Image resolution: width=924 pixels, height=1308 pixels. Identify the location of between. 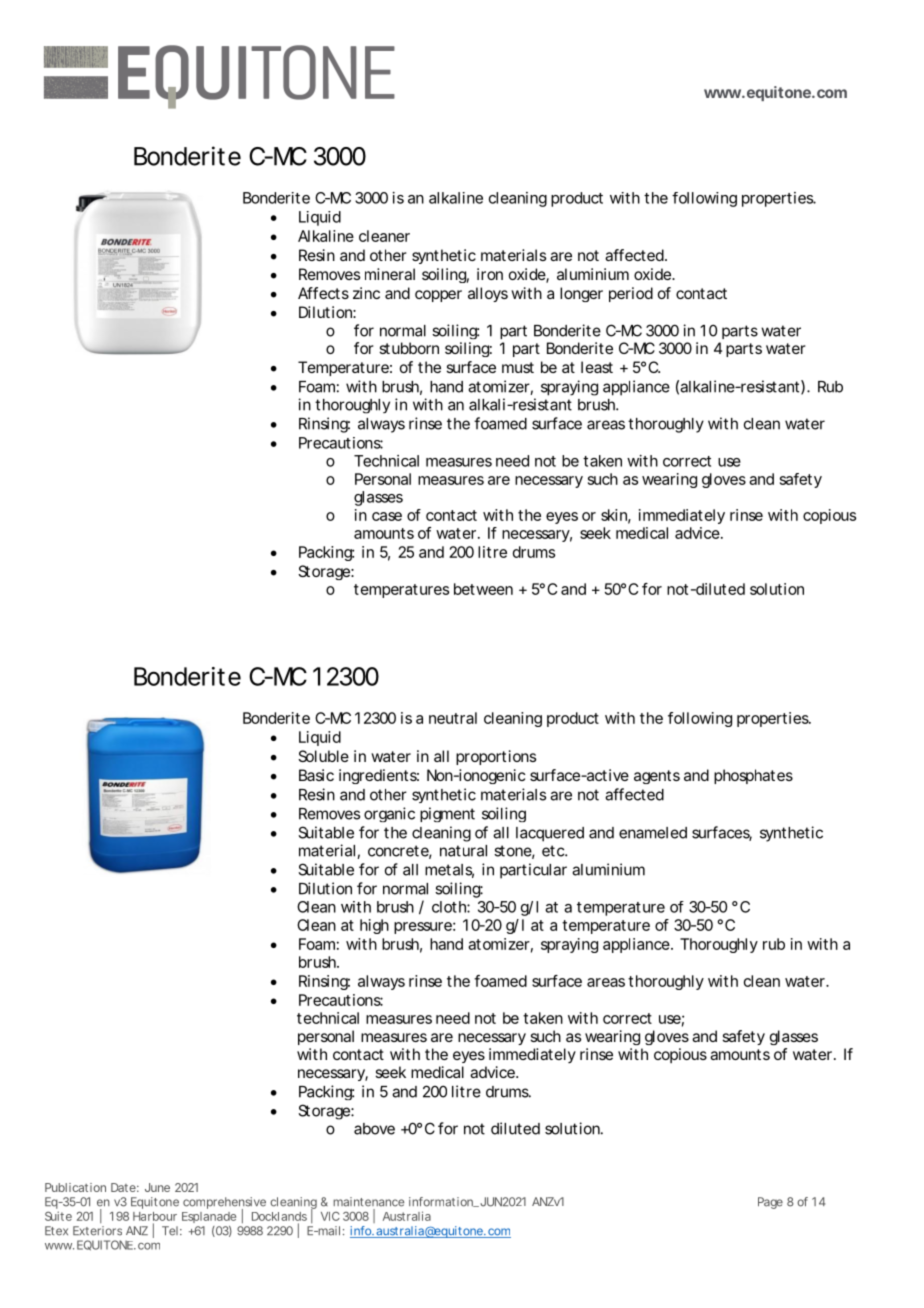
(483, 589).
